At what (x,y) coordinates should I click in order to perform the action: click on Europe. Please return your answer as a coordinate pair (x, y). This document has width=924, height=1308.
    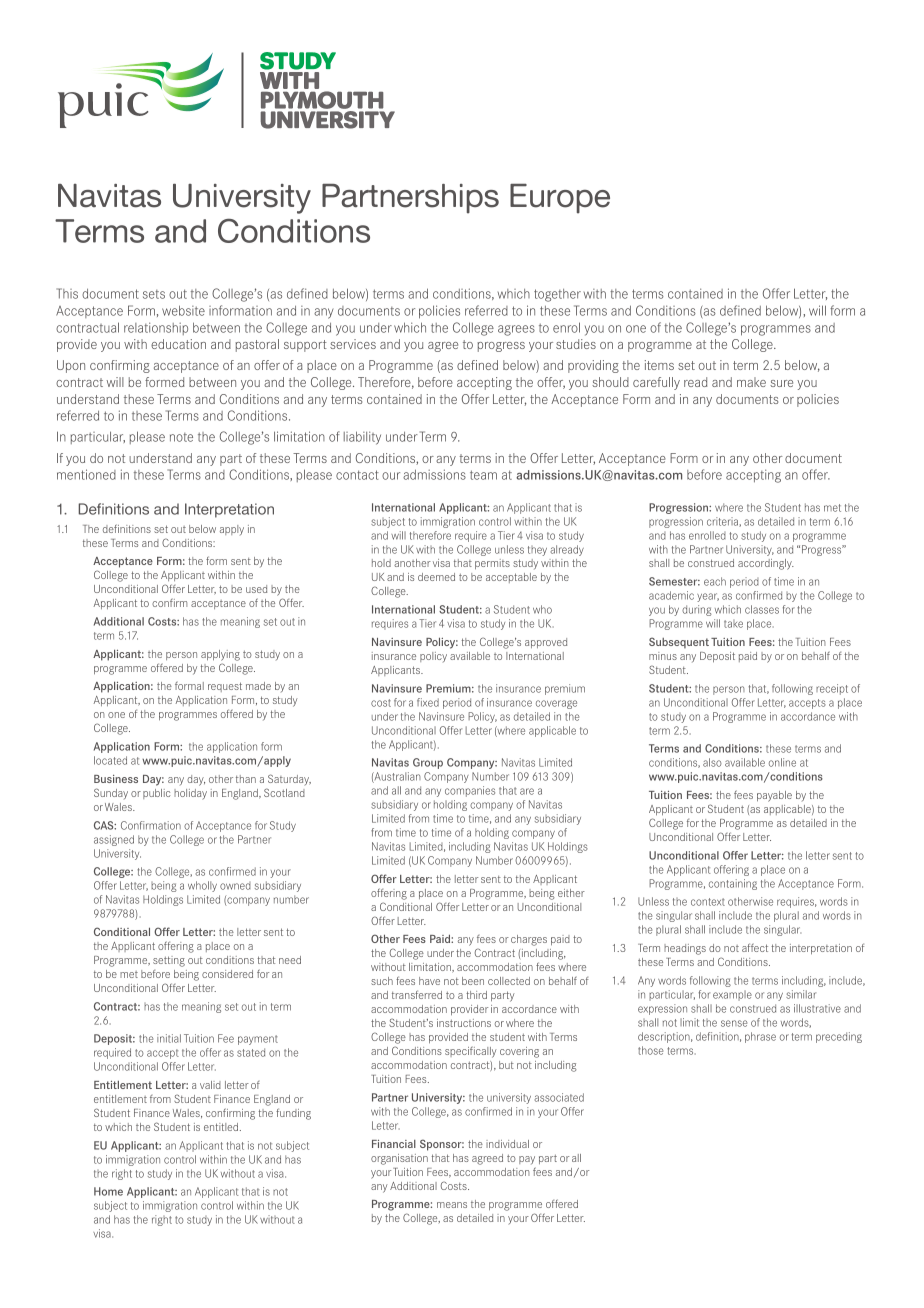
    Looking at the image, I should click on (560, 199).
